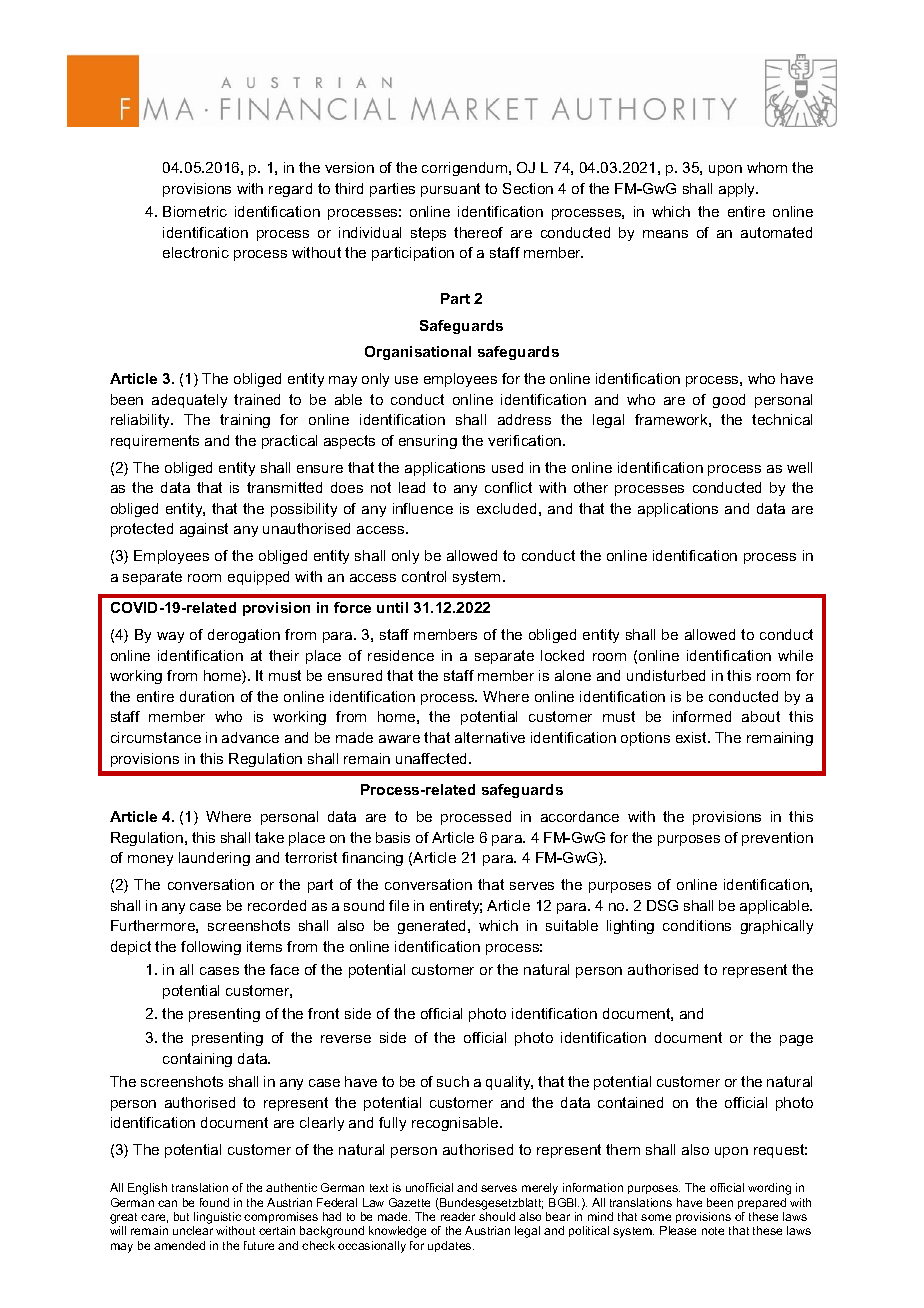  Describe the element at coordinates (702, 716) in the screenshot. I see `informed` at that location.
